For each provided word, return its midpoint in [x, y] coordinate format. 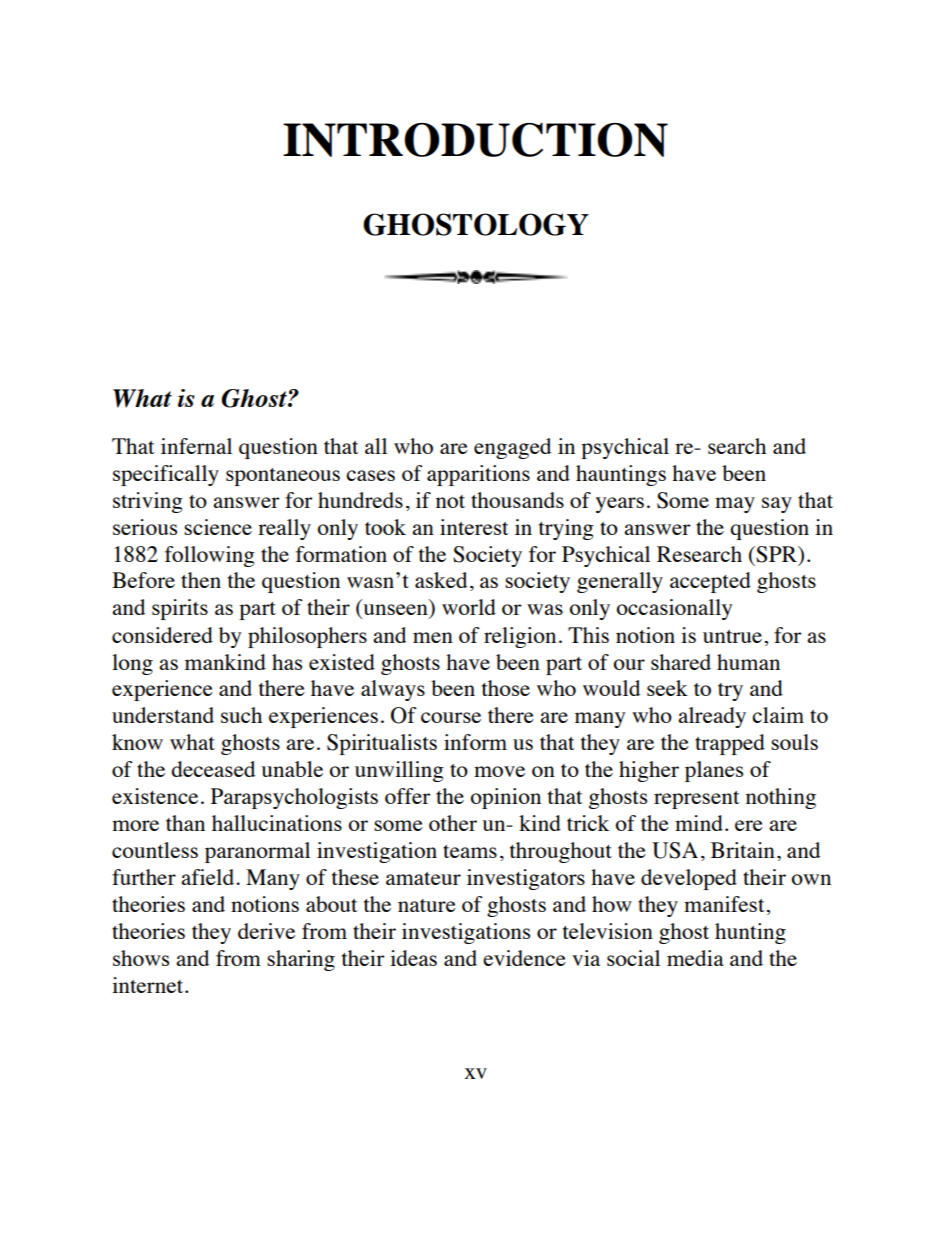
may [735, 505]
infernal [196, 446]
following [210, 556]
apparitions [478, 475]
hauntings [621, 475]
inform [475, 742]
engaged [512, 448]
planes [714, 771]
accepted [710, 582]
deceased [213, 769]
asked [441, 580]
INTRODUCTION [475, 140]
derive [266, 931]
